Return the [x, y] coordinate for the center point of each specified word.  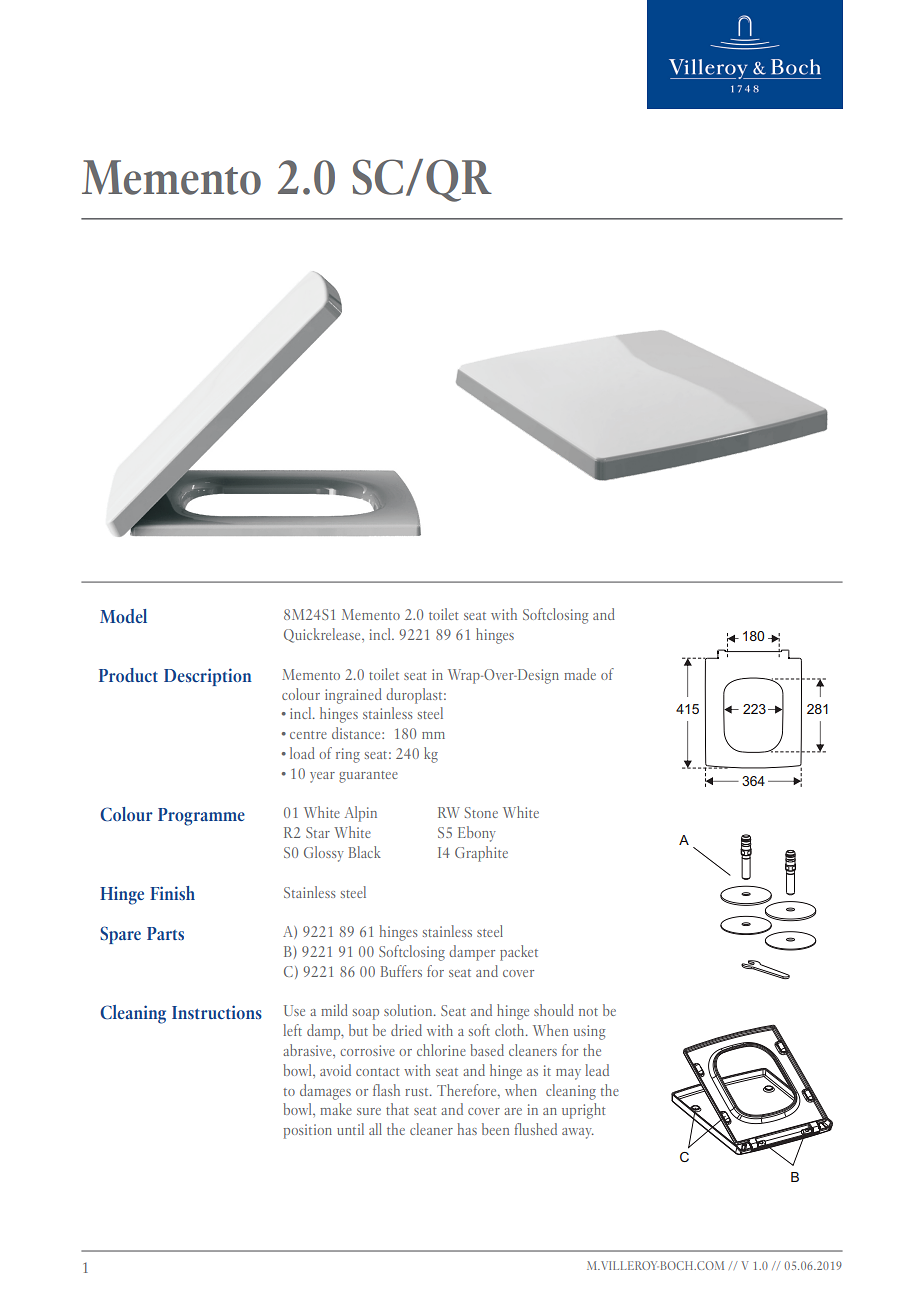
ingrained [353, 696]
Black [365, 852]
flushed [536, 1129]
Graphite [481, 854]
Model [123, 616]
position [308, 1131]
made [580, 674]
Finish [172, 893]
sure [369, 1111]
